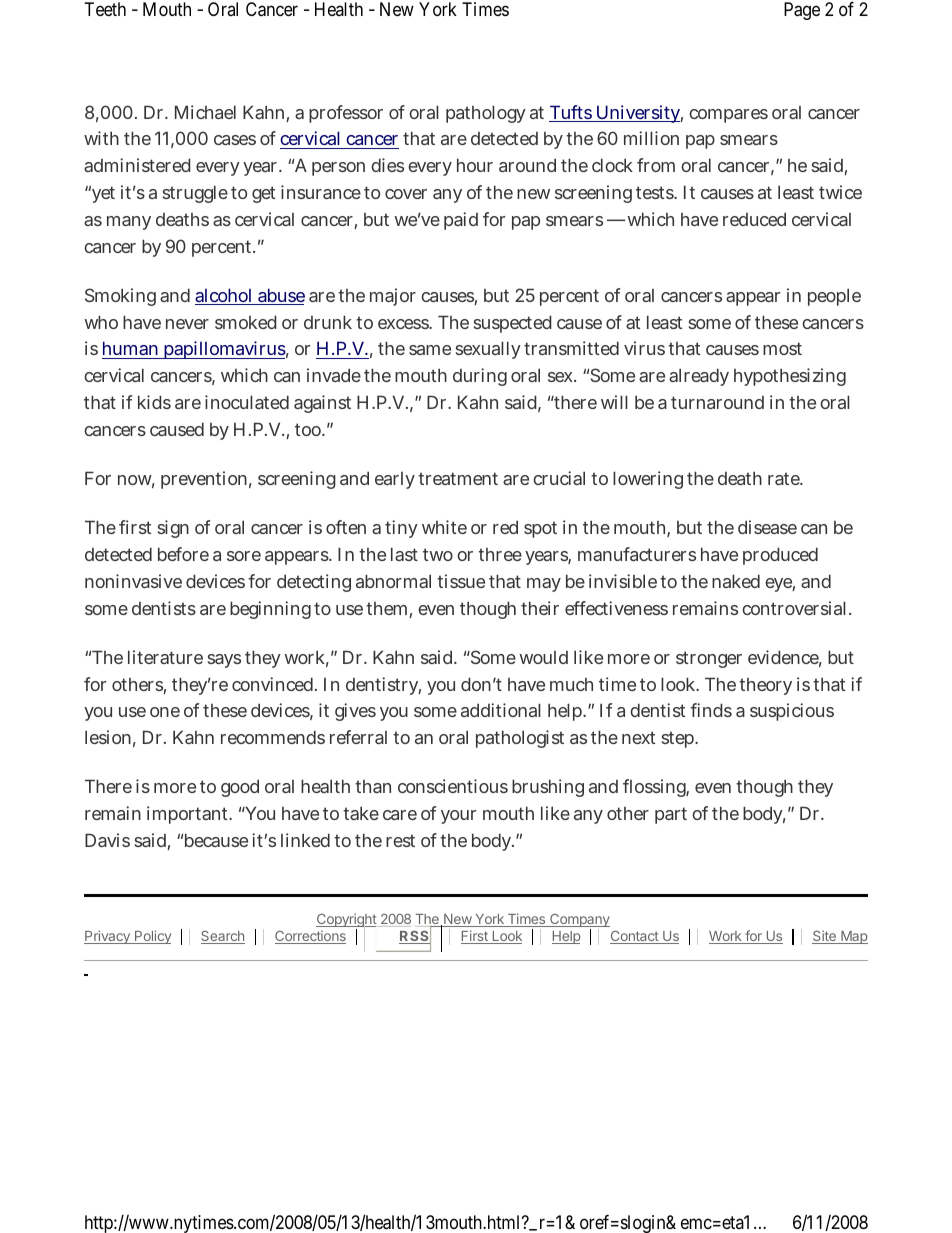 The width and height of the document is (952, 1233). What do you see at coordinates (825, 937) in the document?
I see `Site` at bounding box center [825, 937].
